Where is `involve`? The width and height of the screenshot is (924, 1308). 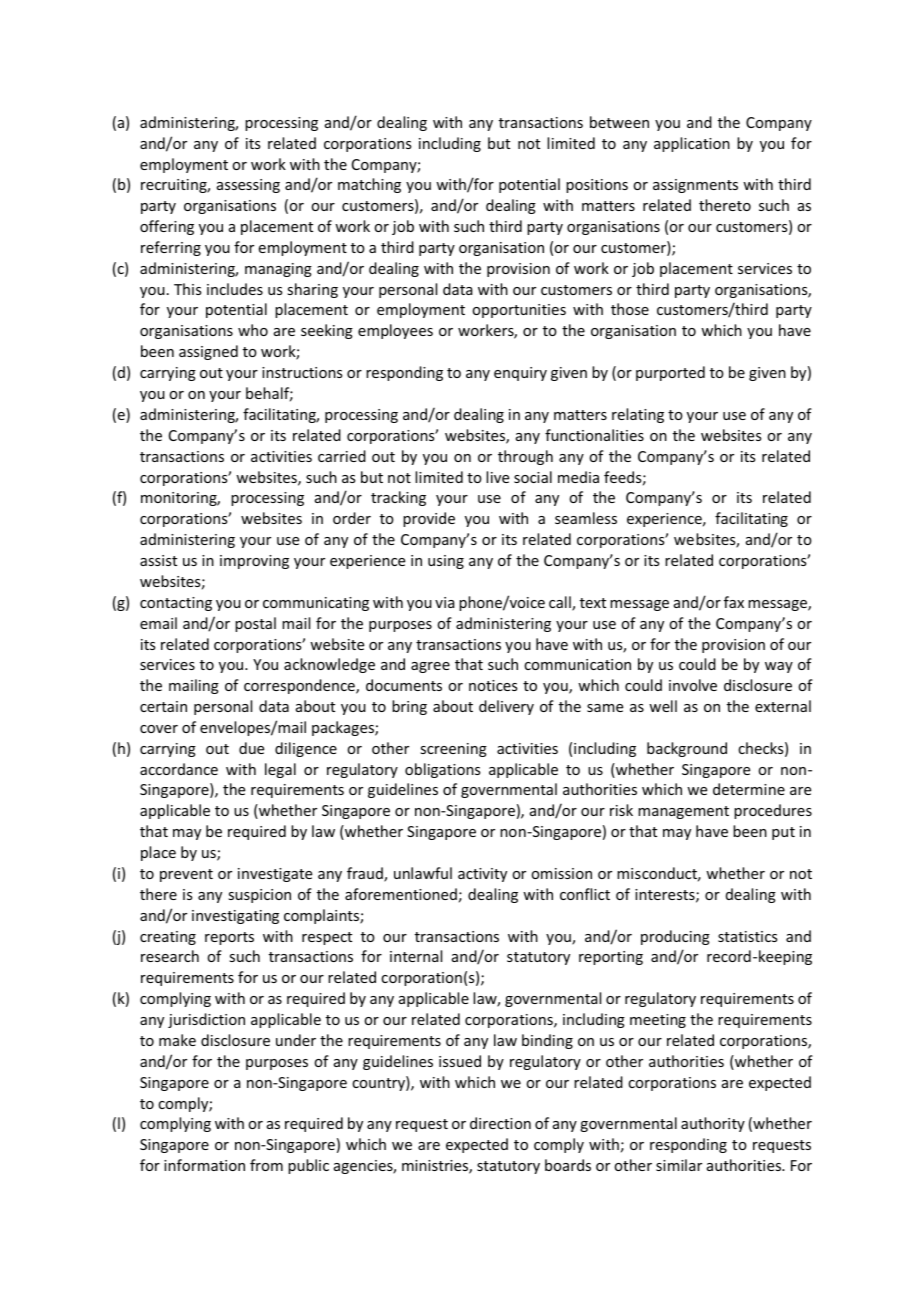 involve is located at coordinates (693, 685).
